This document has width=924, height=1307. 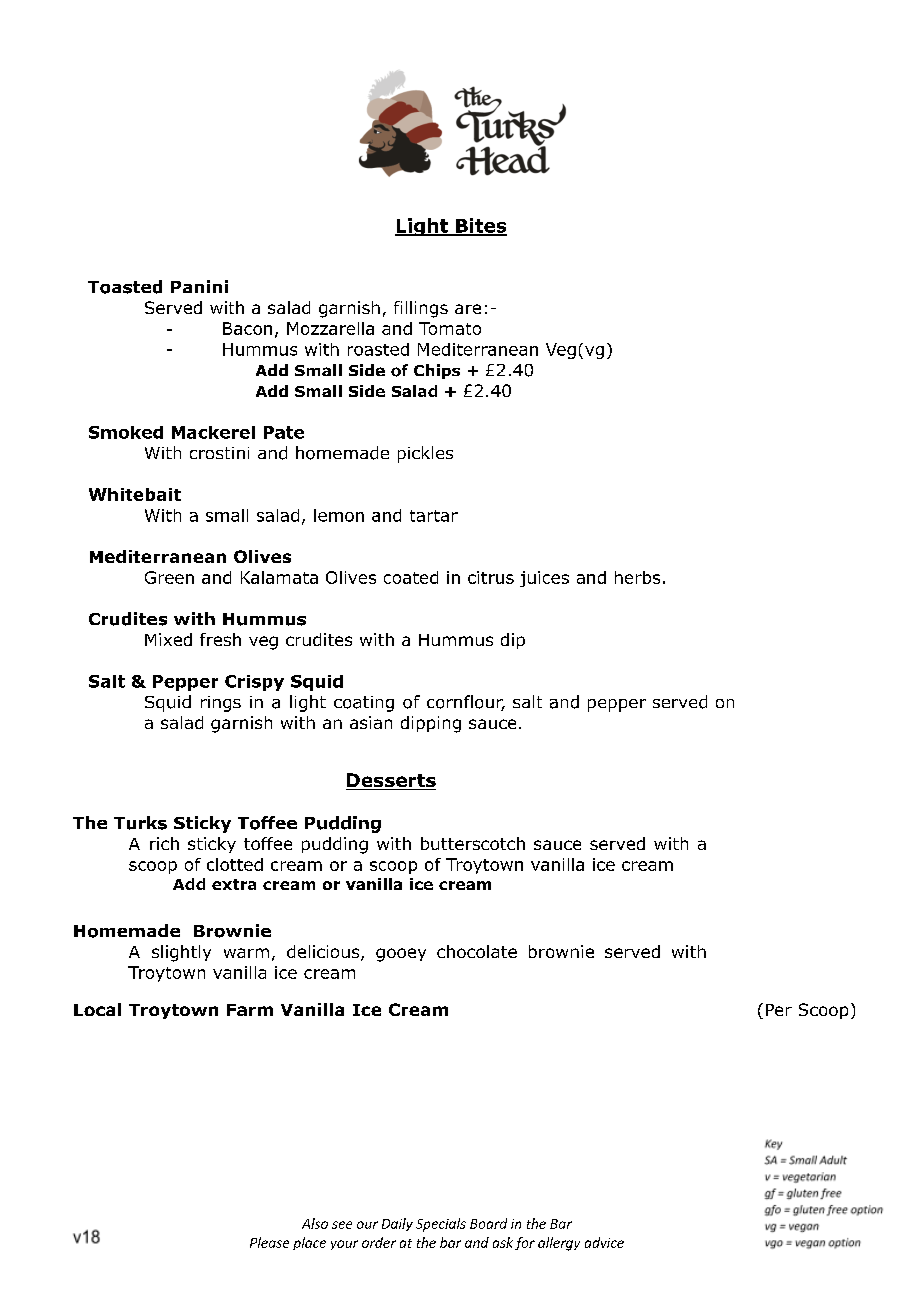 I want to click on coating, so click(x=364, y=704).
